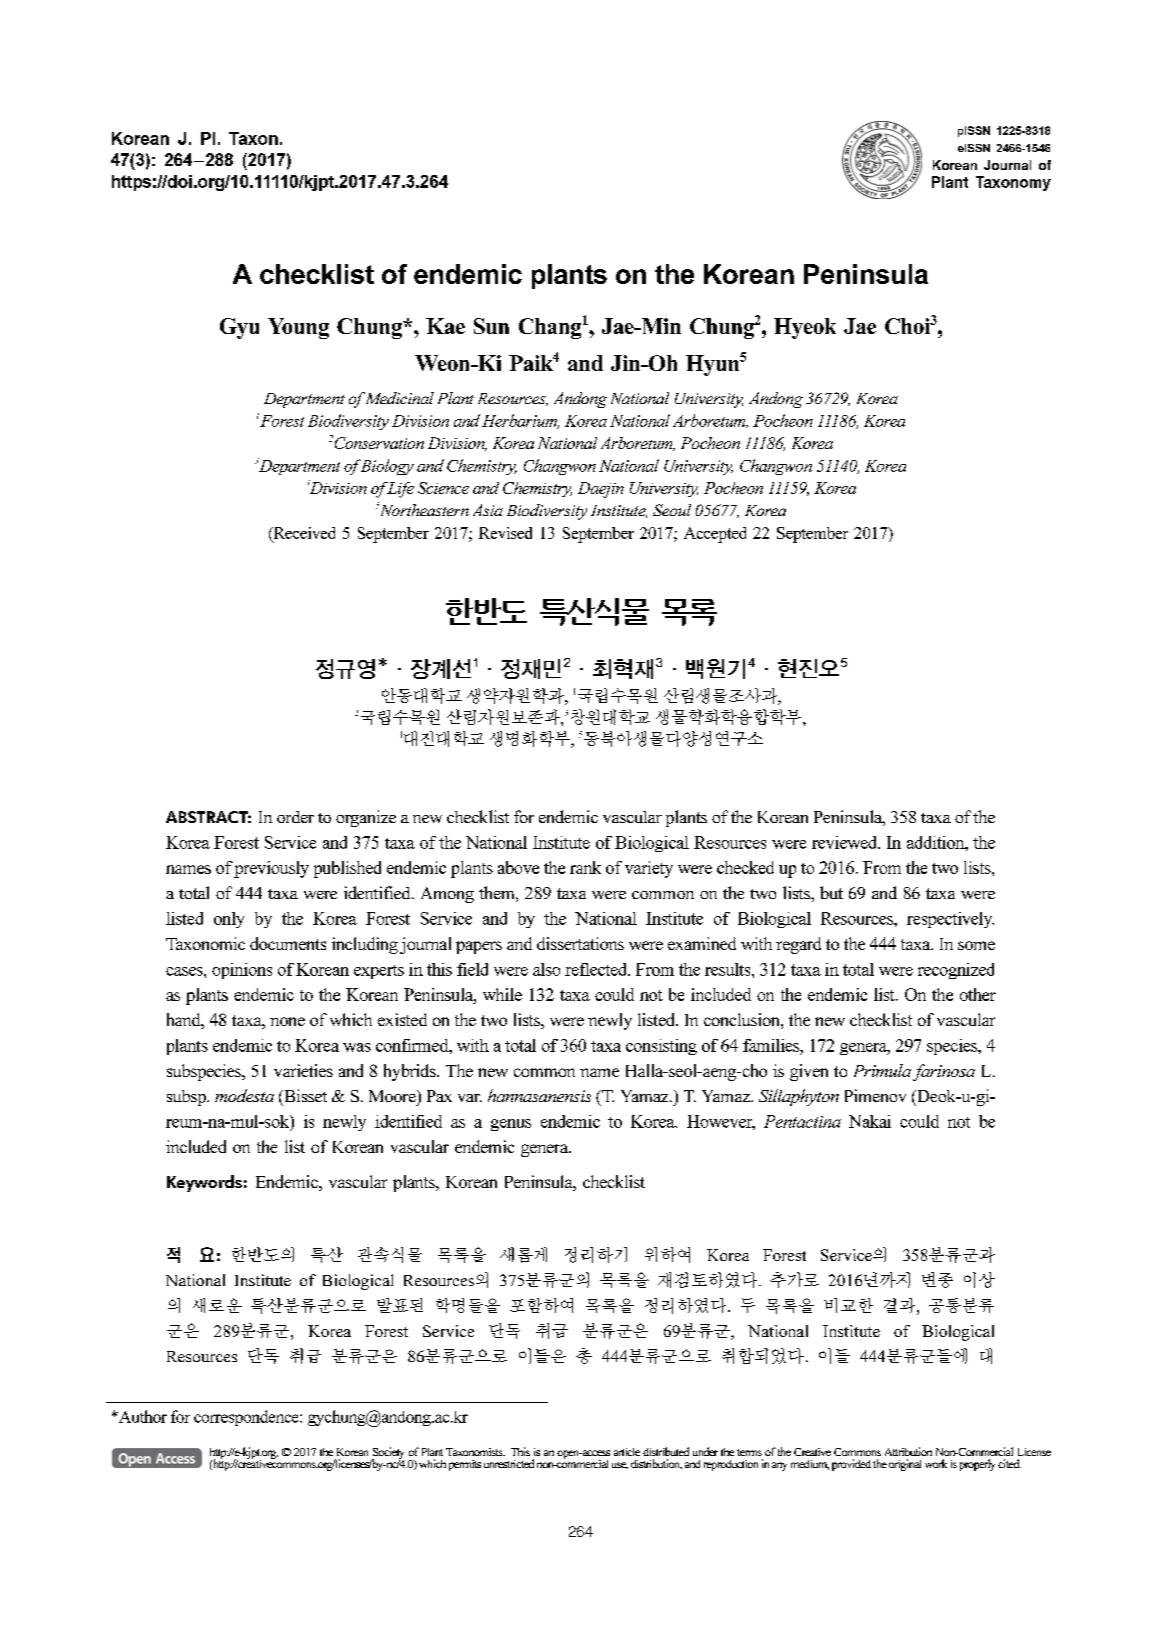 The width and height of the page is (1161, 1643). I want to click on rank, so click(585, 867).
